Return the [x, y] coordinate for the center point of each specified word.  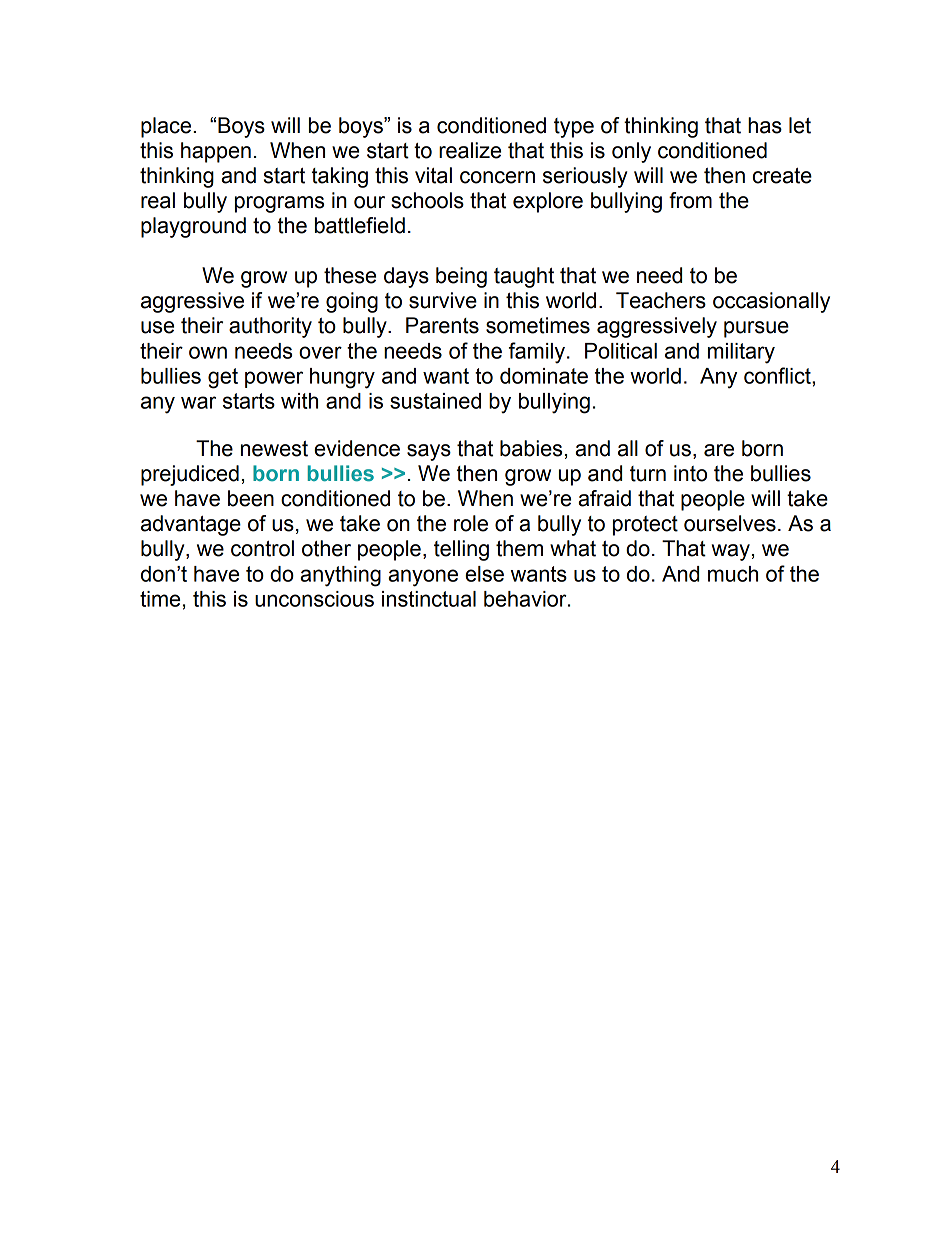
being [461, 277]
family [538, 353]
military [741, 353]
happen [216, 152]
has [765, 125]
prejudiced [190, 475]
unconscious [314, 599]
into [690, 473]
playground [193, 227]
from [690, 200]
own [208, 352]
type [574, 128]
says [429, 452]
